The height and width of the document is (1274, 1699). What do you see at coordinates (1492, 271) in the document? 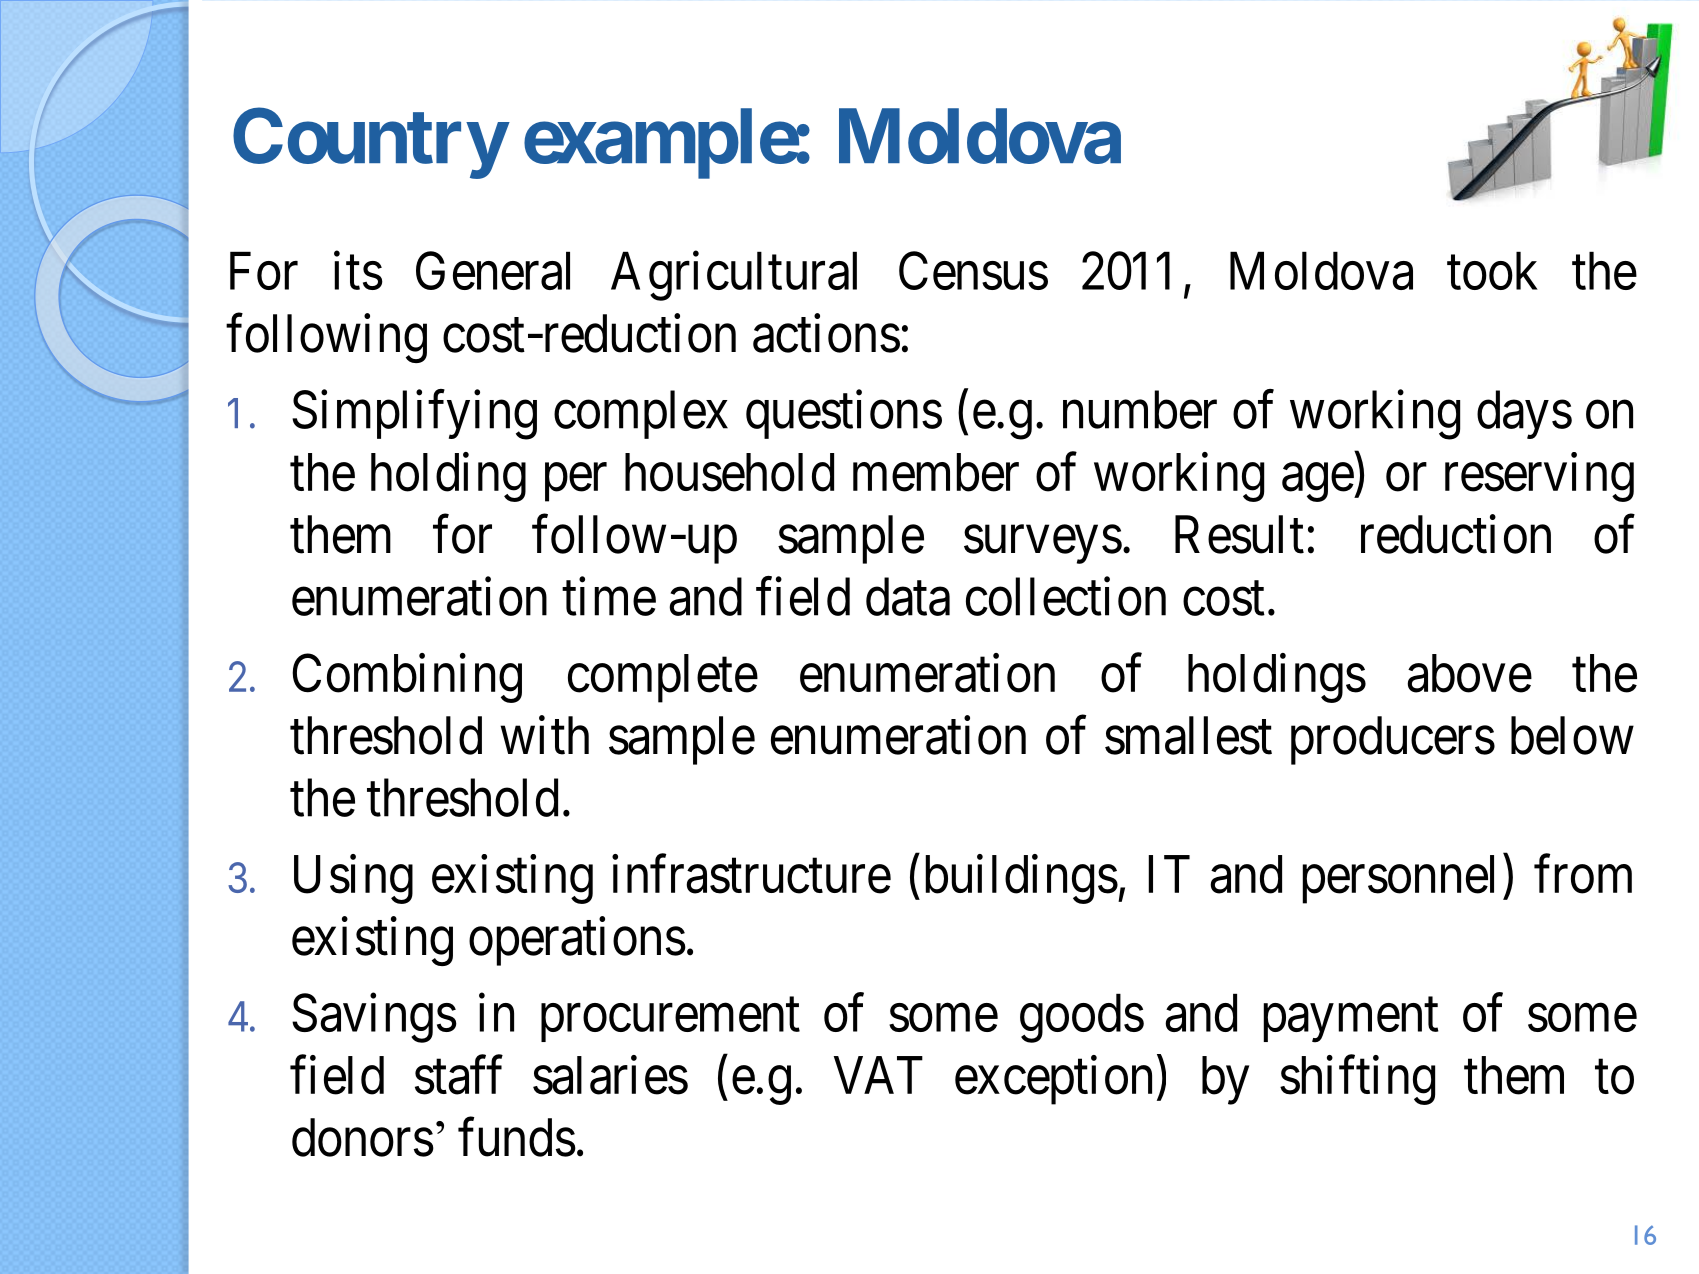
I see `took` at bounding box center [1492, 271].
